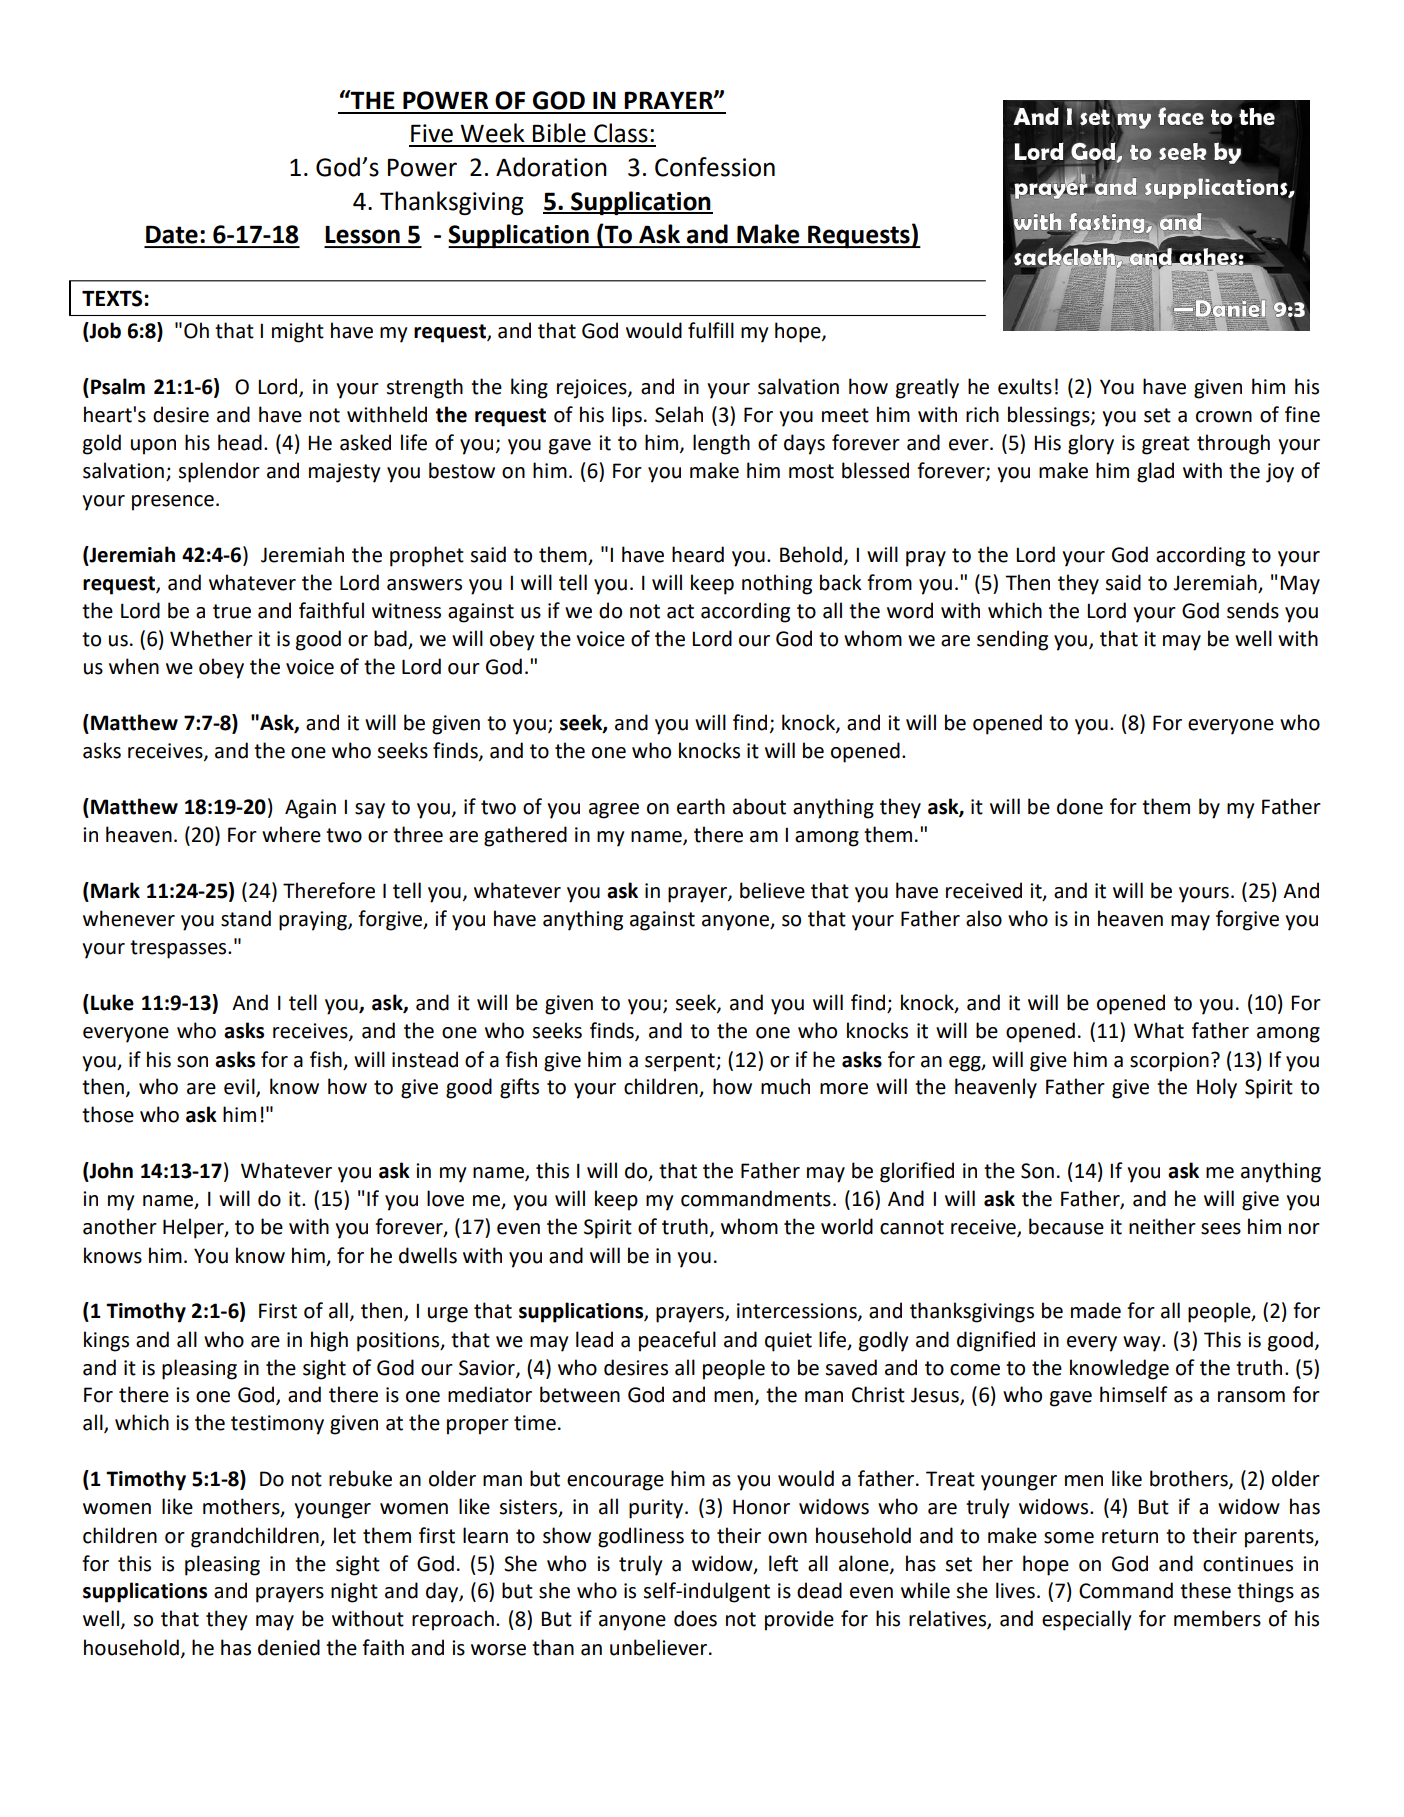  I want to click on act, so click(680, 611).
